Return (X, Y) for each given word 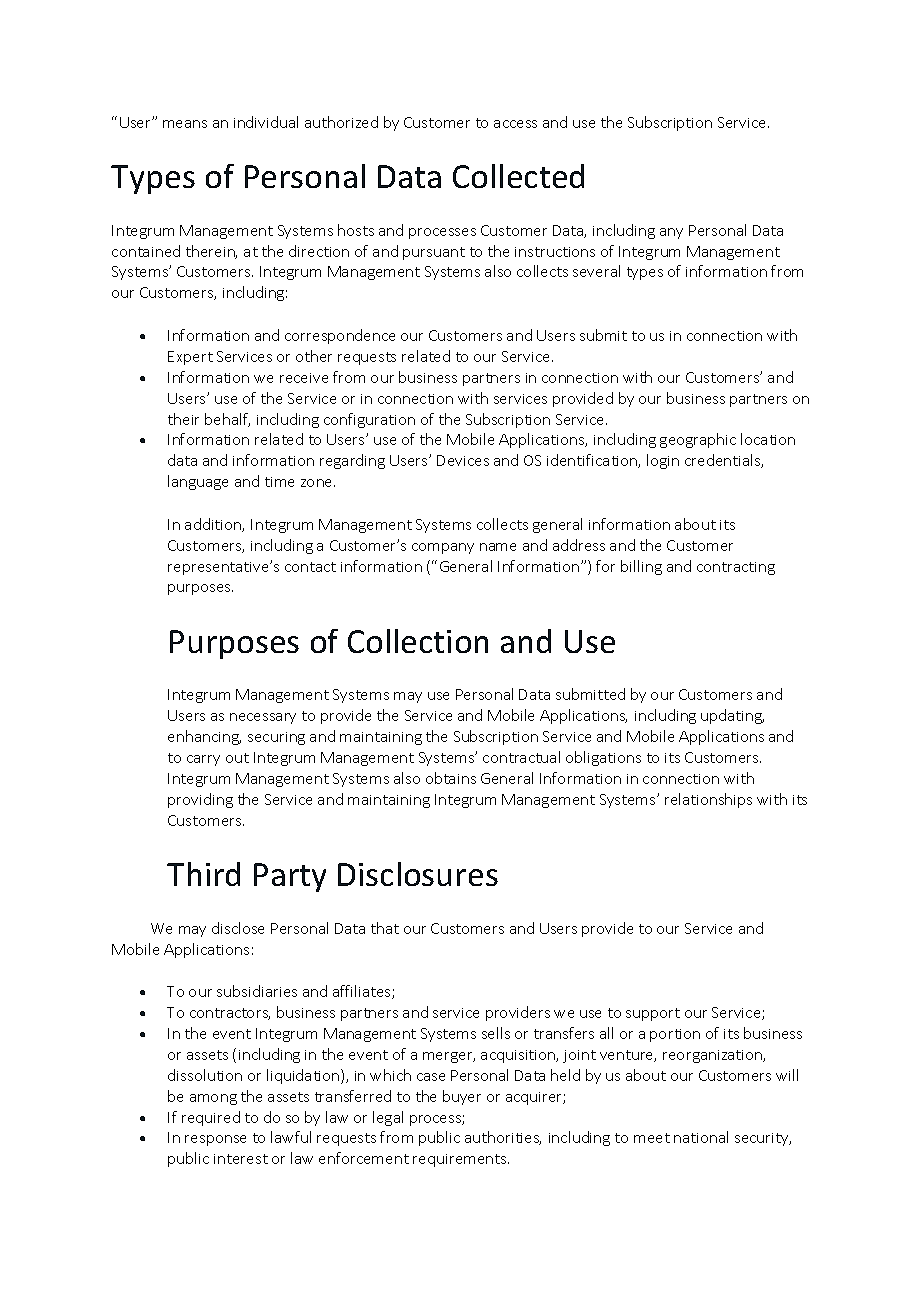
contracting (736, 568)
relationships (708, 800)
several (596, 271)
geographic (698, 440)
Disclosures (418, 874)
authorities (503, 1138)
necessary (263, 718)
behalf (227, 420)
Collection (418, 641)
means (185, 124)
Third (203, 874)
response (215, 1140)
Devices (463, 460)
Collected (518, 176)
